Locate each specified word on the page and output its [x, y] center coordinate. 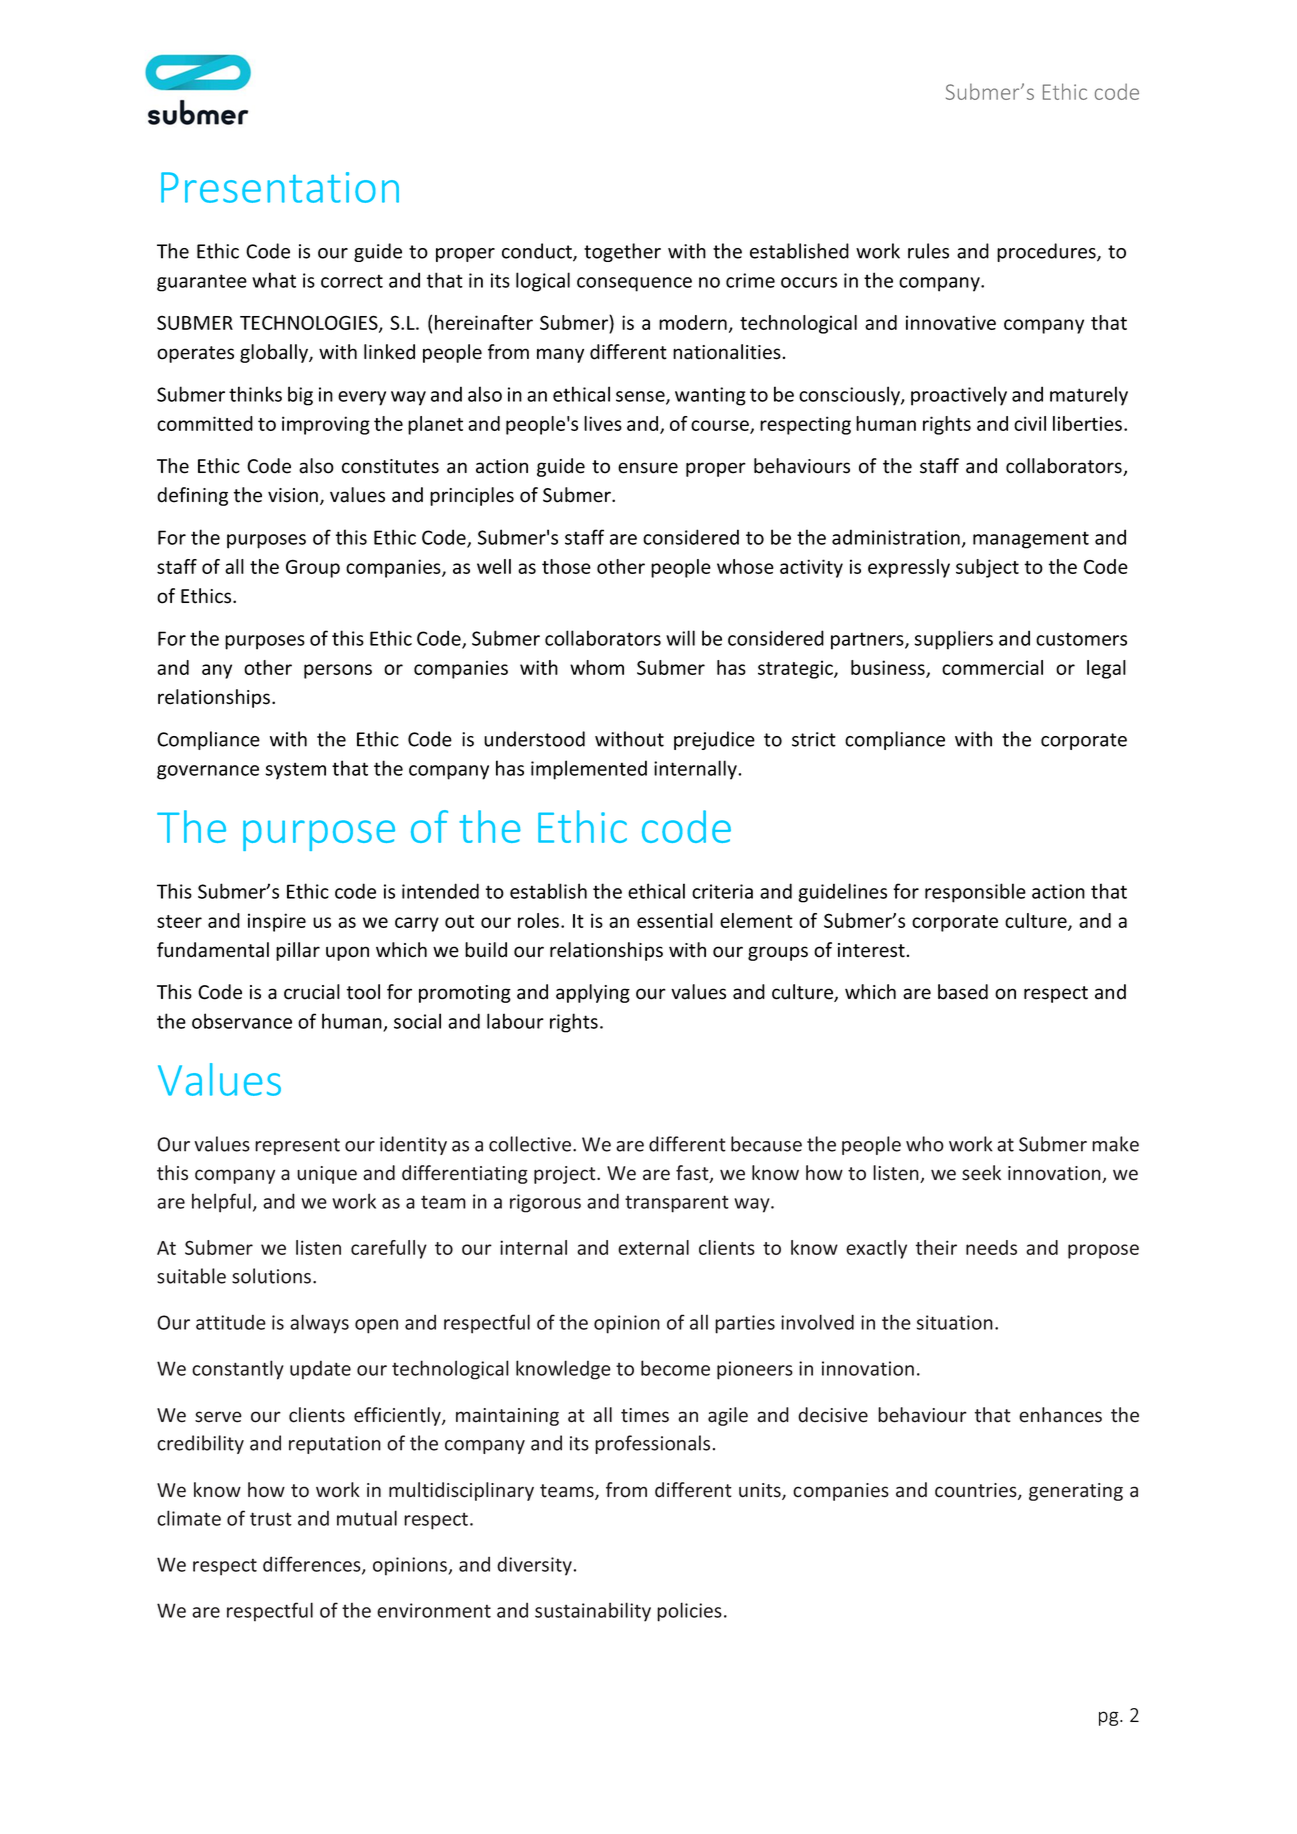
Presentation [280, 187]
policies [689, 1612]
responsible [975, 893]
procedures [1047, 252]
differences [313, 1565]
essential [675, 920]
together [622, 252]
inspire [277, 922]
